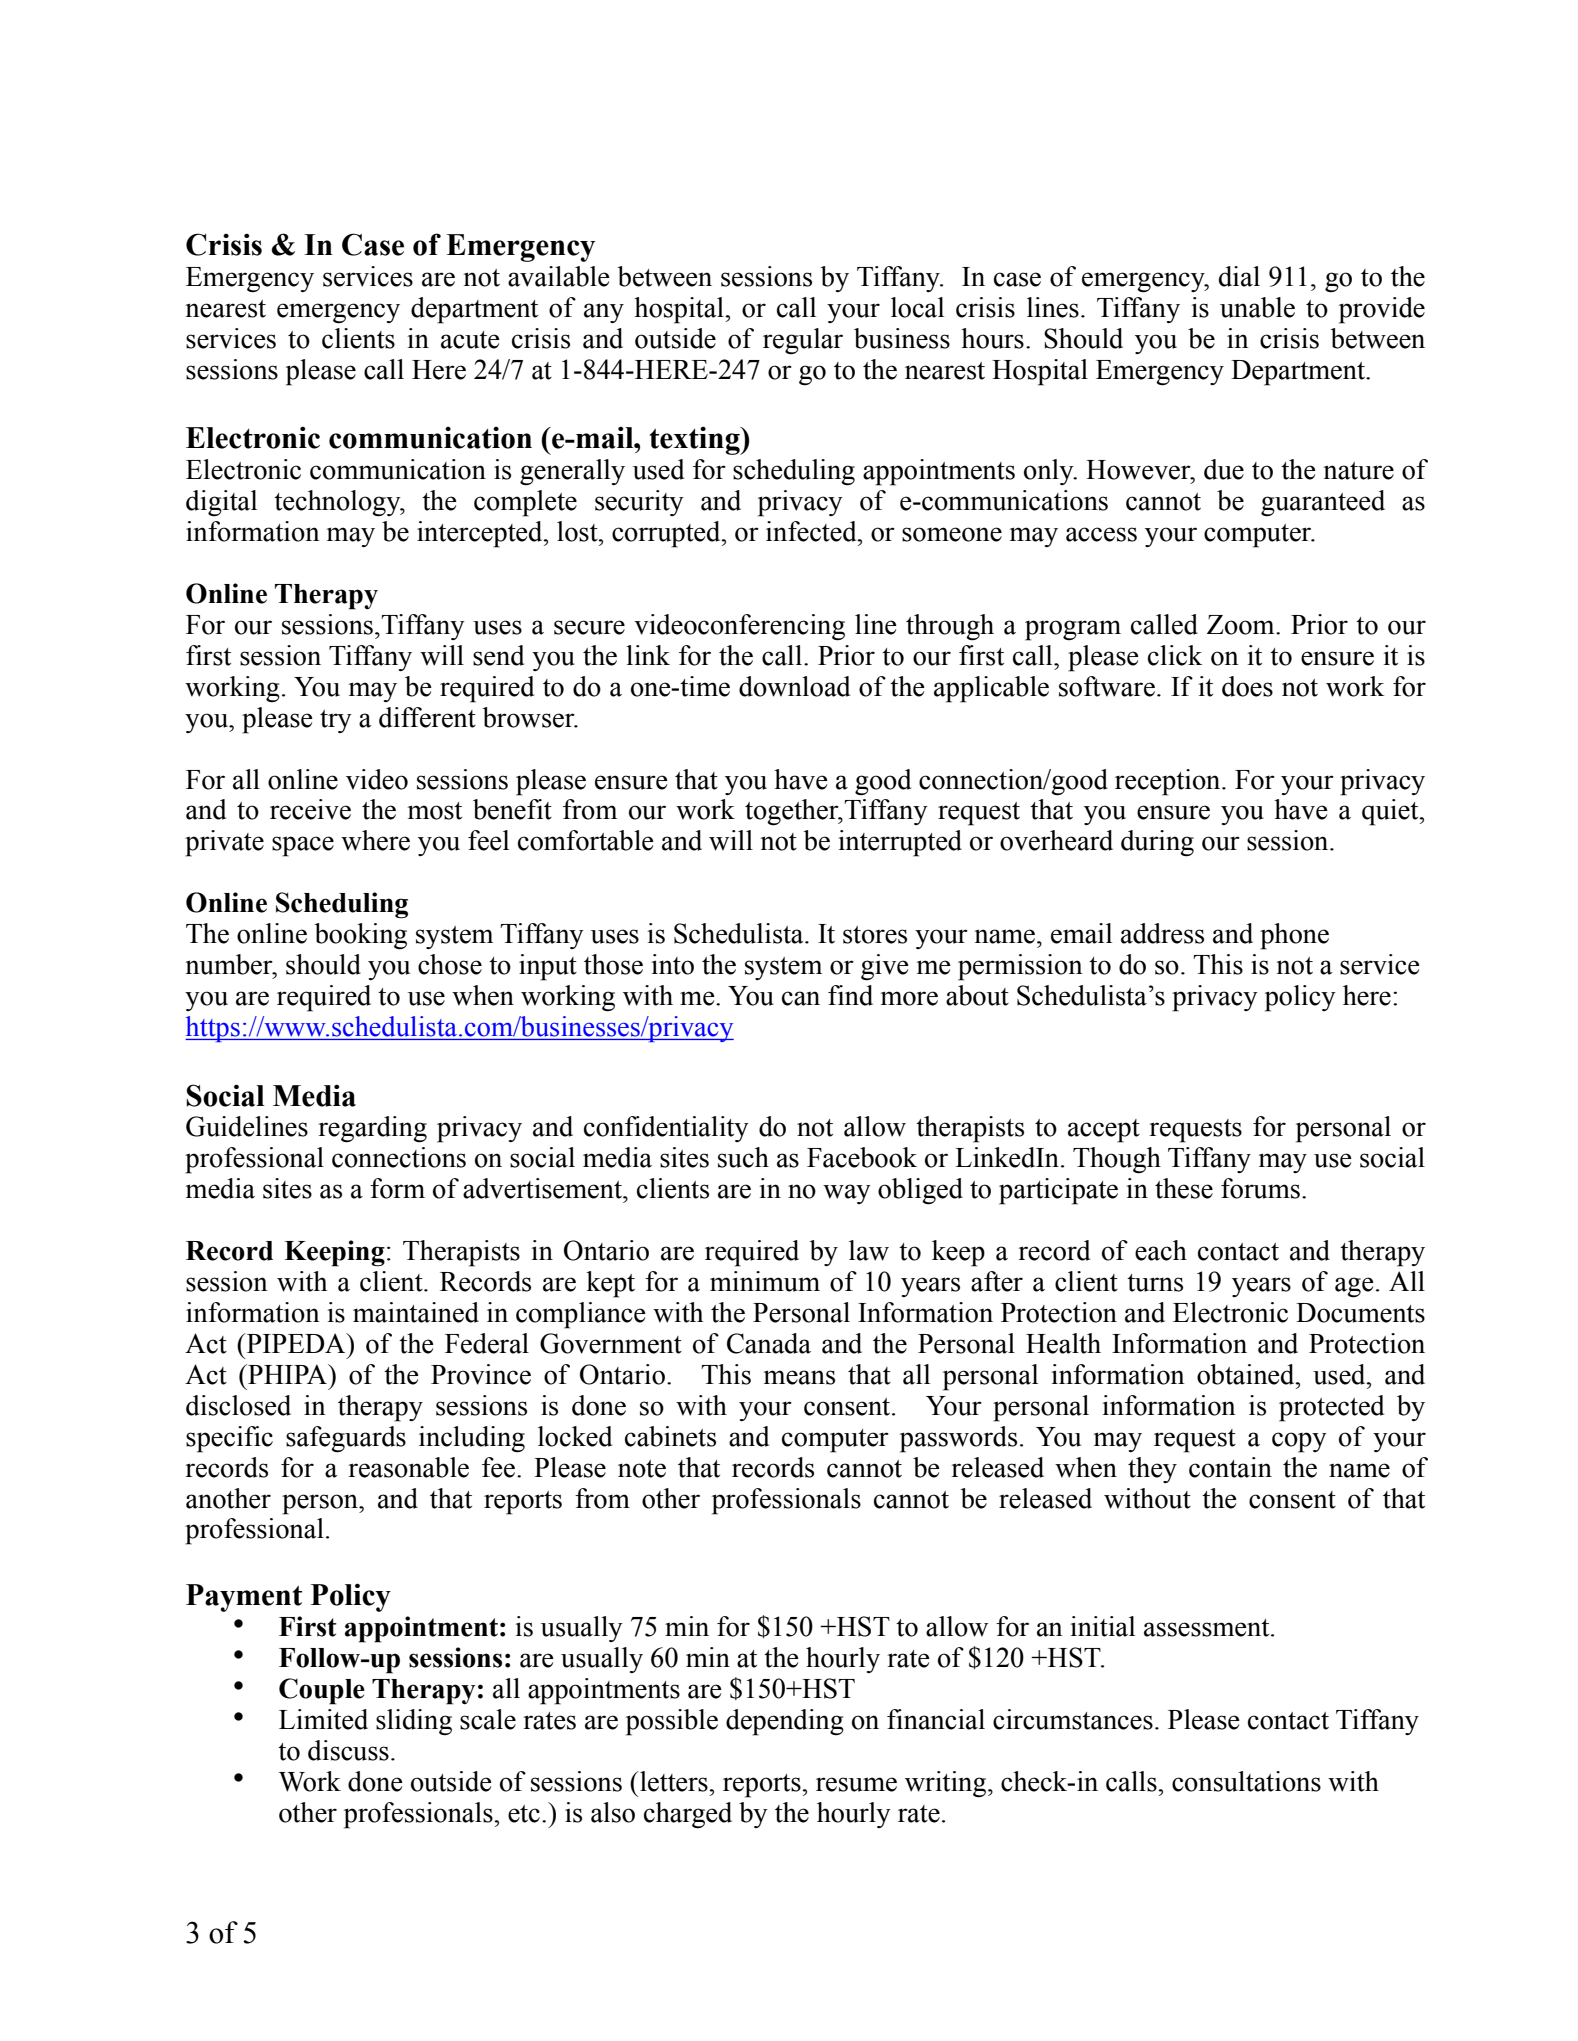 The image size is (1578, 2041). Describe the element at coordinates (803, 341) in the screenshot. I see `regular` at that location.
